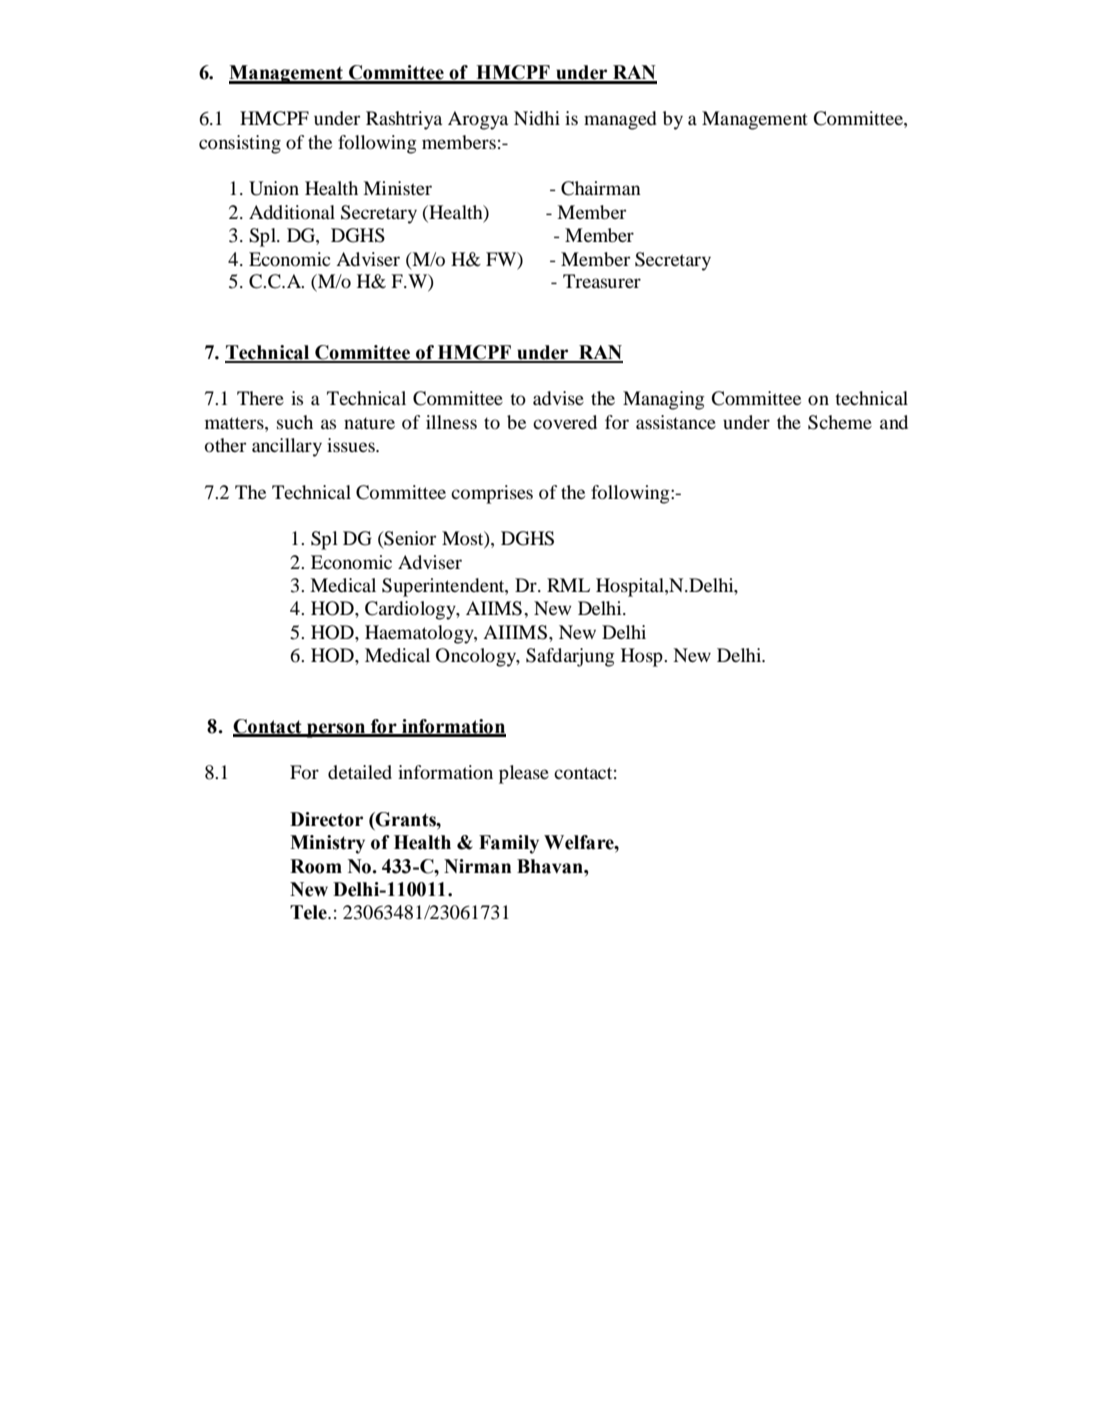 Image resolution: width=1101 pixels, height=1425 pixels. Describe the element at coordinates (840, 422) in the image. I see `Scheme` at that location.
